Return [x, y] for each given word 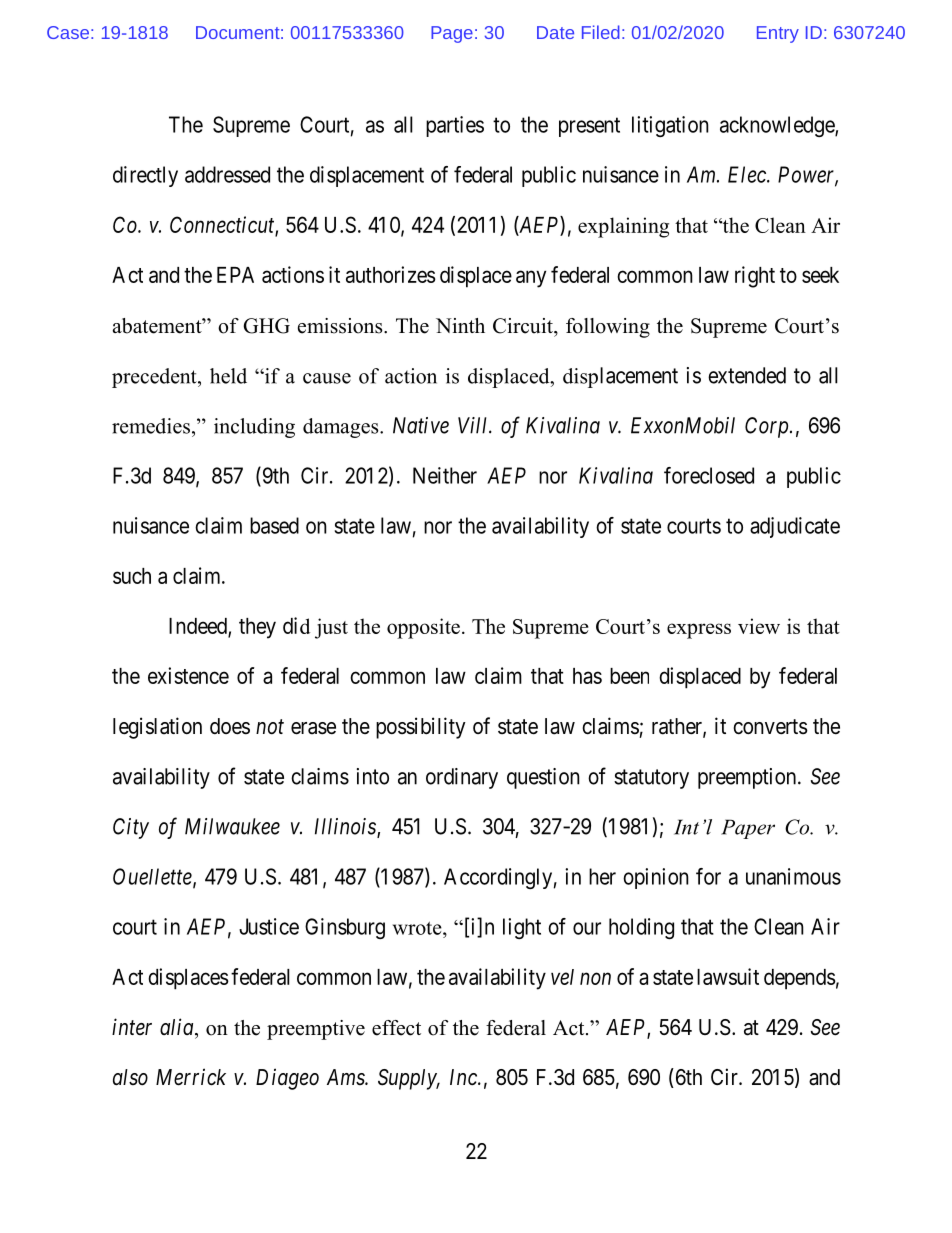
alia [178, 1026]
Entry [778, 34]
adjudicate [795, 527]
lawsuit [728, 976]
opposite [423, 628]
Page [452, 34]
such [132, 576]
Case [68, 32]
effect [396, 1028]
